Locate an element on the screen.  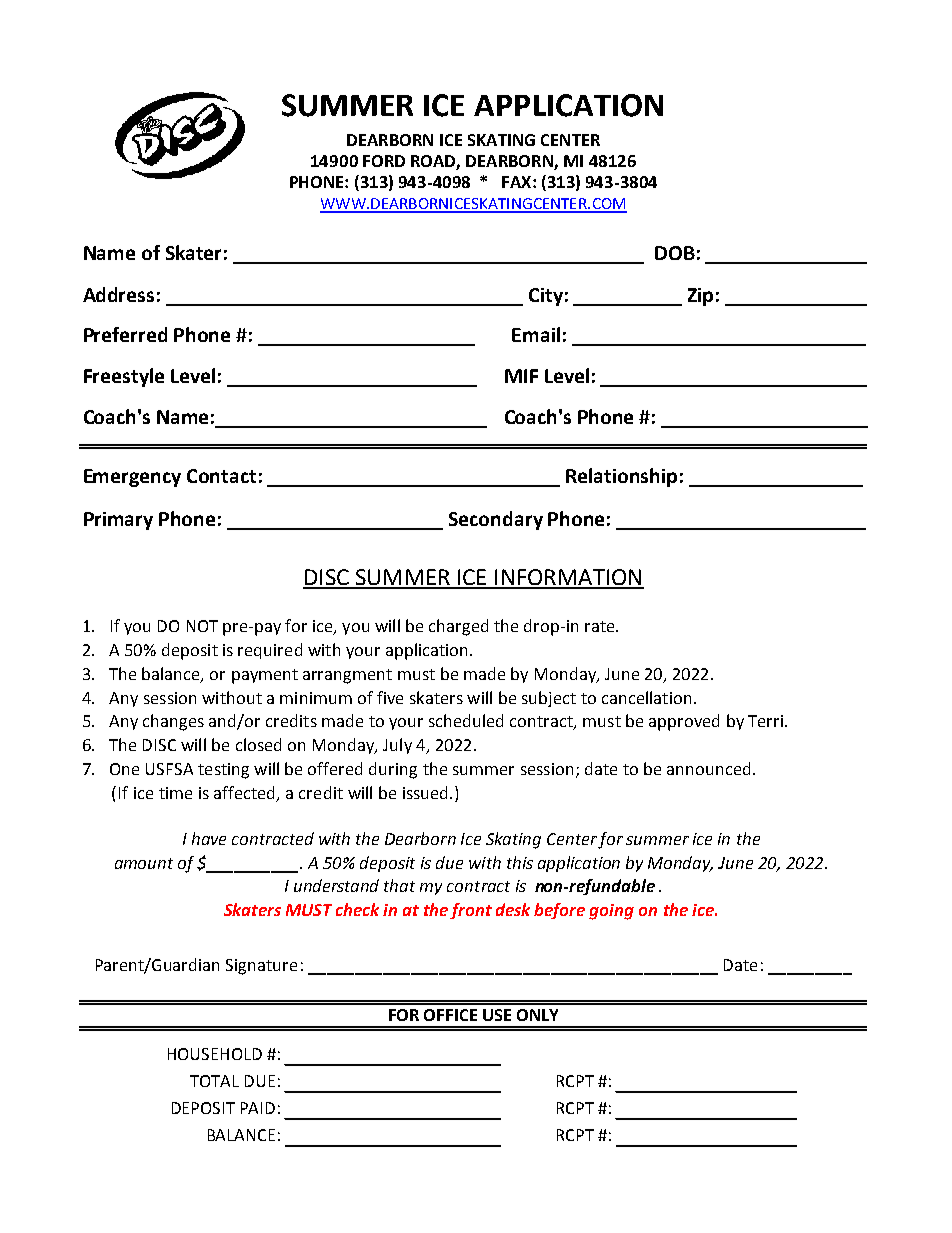
rate is located at coordinates (601, 626).
